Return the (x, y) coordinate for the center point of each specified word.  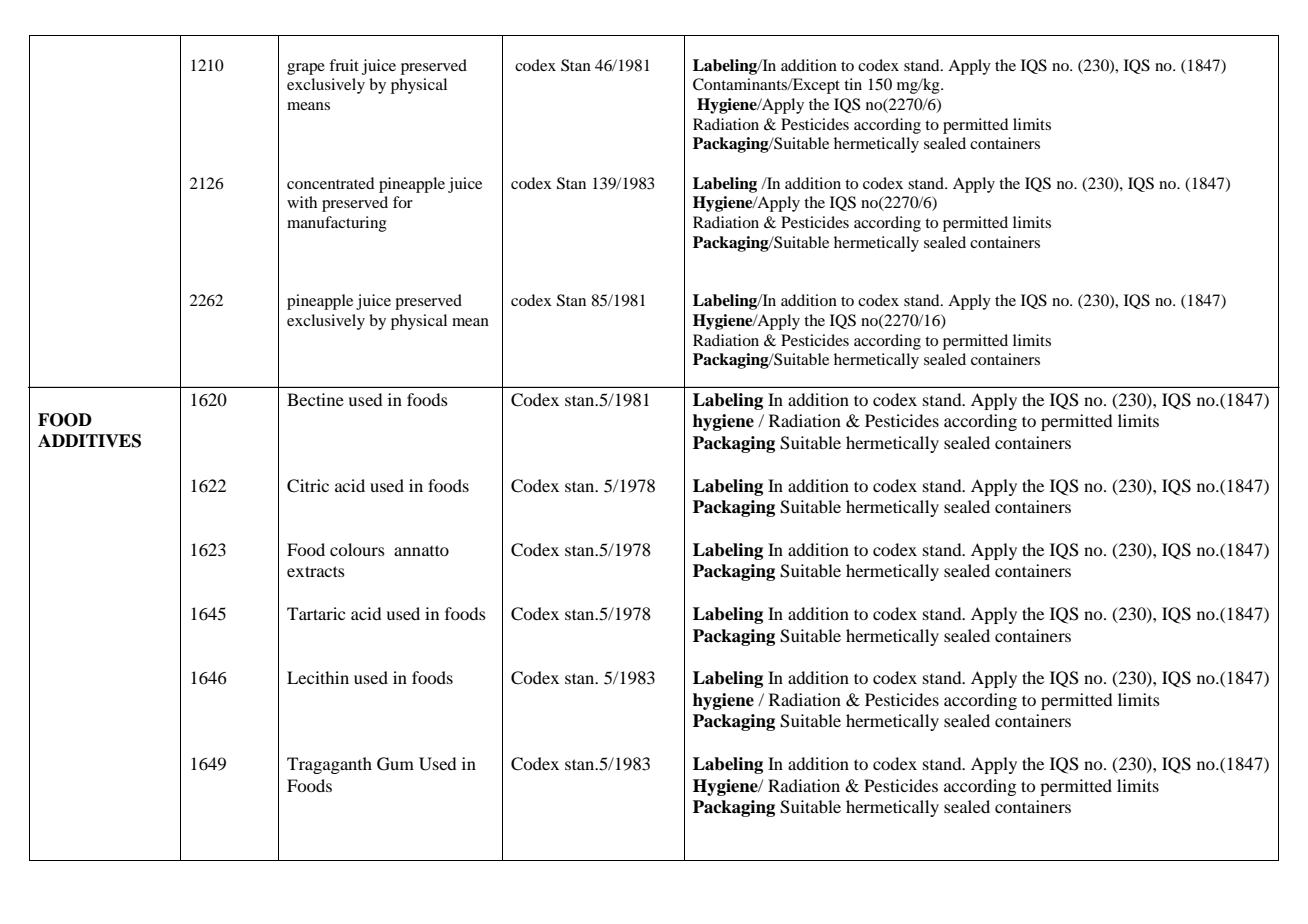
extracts (316, 571)
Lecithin (318, 677)
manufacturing (337, 224)
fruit (344, 65)
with (302, 202)
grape (306, 69)
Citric (308, 486)
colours (357, 549)
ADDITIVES (89, 441)
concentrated (330, 183)
